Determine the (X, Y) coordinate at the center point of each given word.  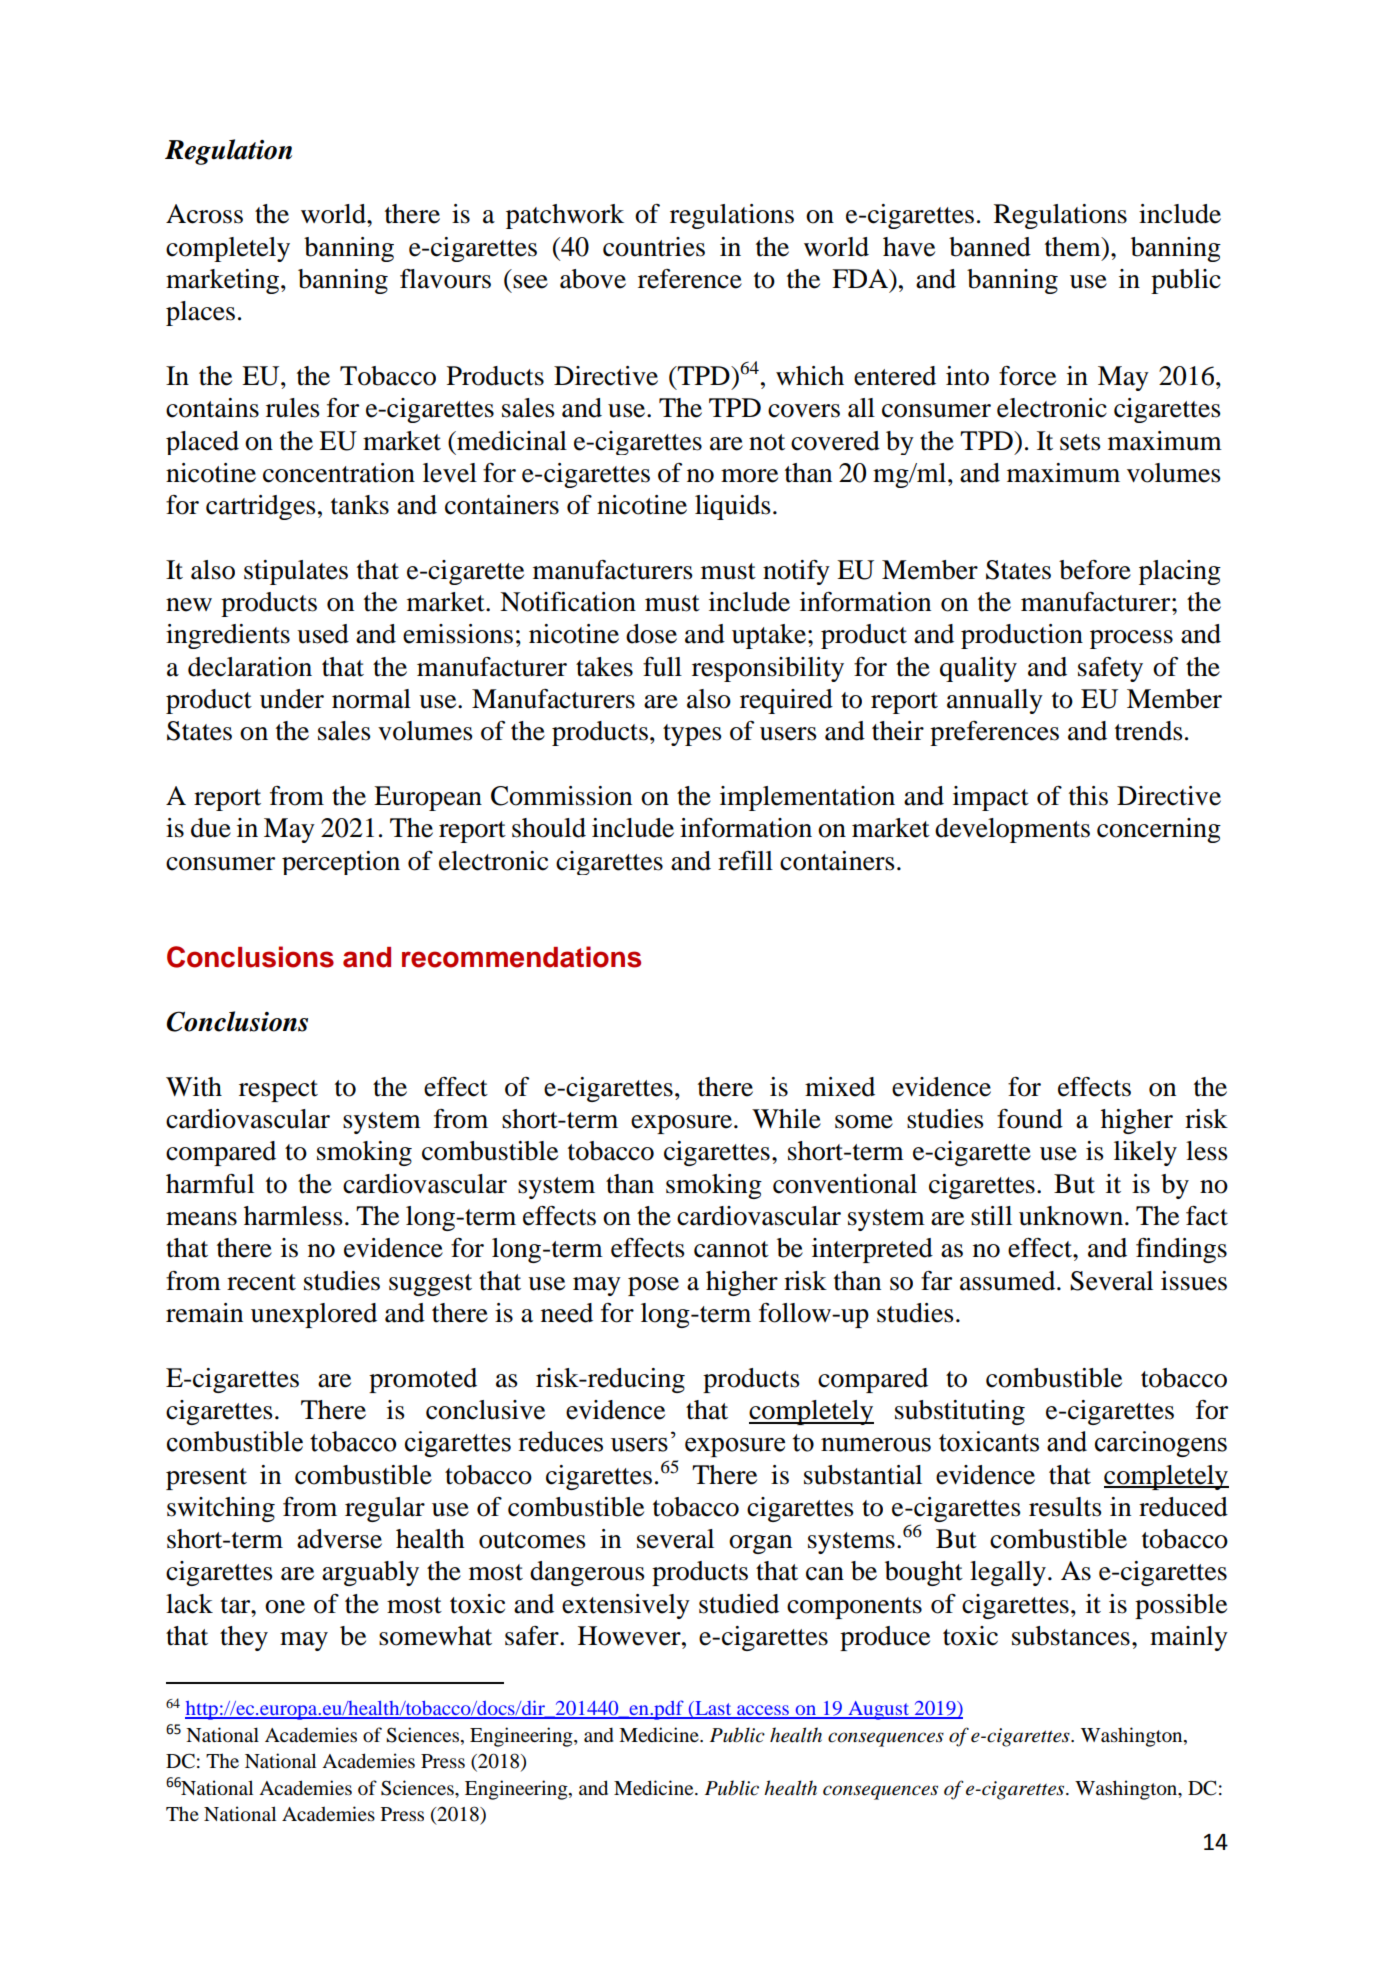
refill (745, 861)
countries (654, 247)
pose (653, 1286)
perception (341, 863)
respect (278, 1091)
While (786, 1119)
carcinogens (1161, 1444)
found (1030, 1119)
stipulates (296, 572)
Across (204, 214)
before (1095, 570)
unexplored (314, 1315)
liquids (733, 507)
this (1088, 796)
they (244, 1638)
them (1074, 247)
